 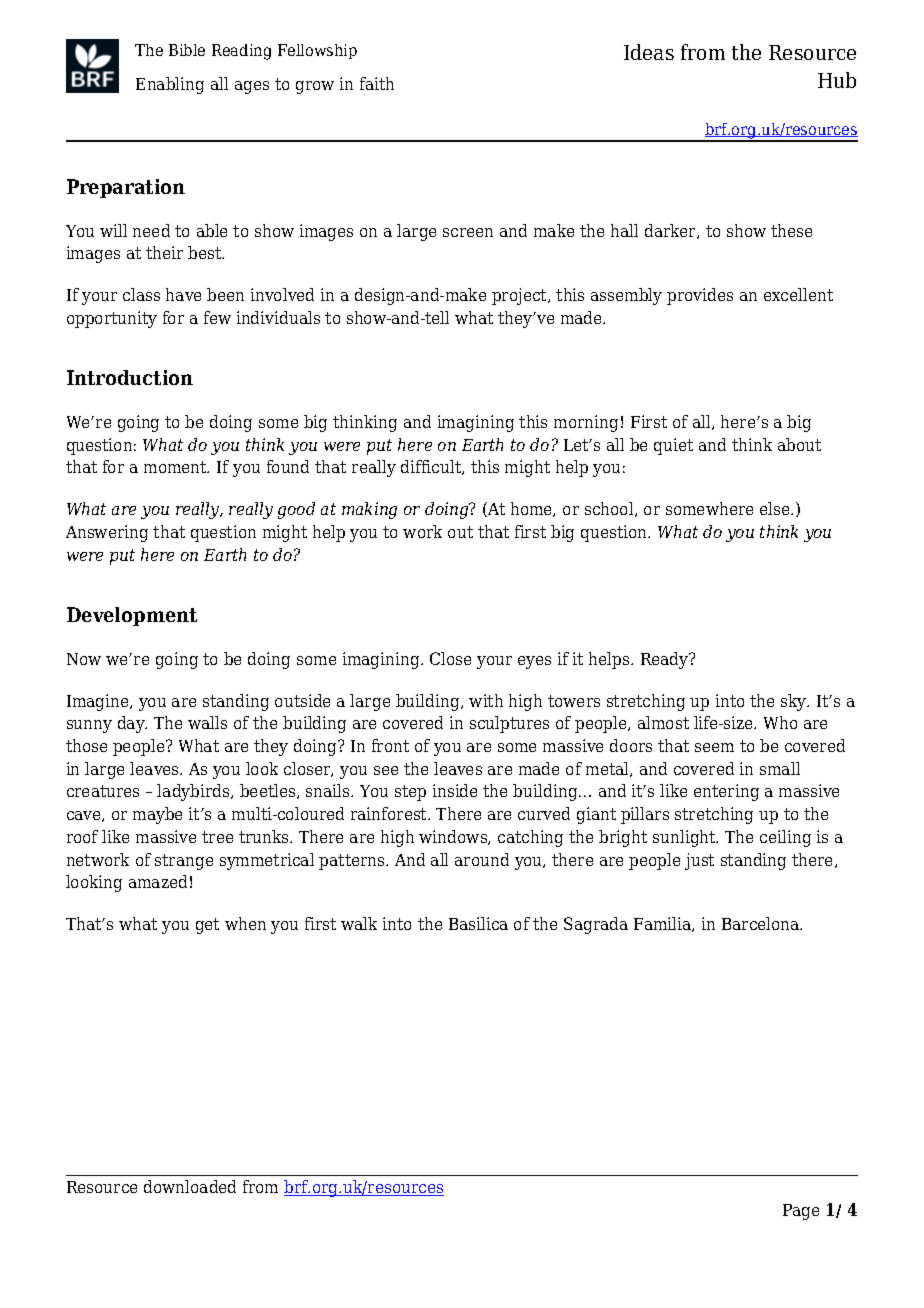 What do you see at coordinates (837, 80) in the document?
I see `Hub` at bounding box center [837, 80].
